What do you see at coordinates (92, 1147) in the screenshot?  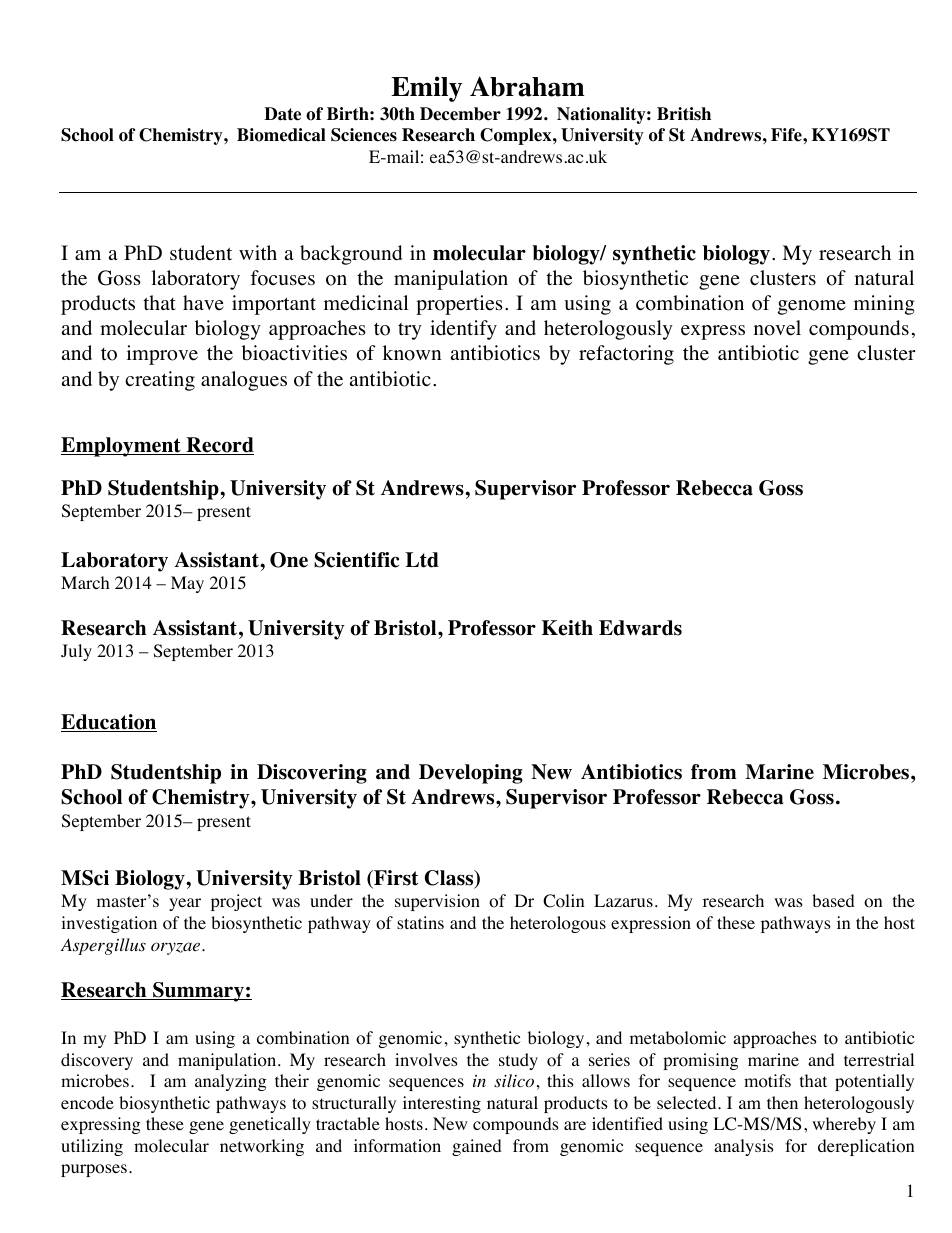 I see `utilizing` at bounding box center [92, 1147].
